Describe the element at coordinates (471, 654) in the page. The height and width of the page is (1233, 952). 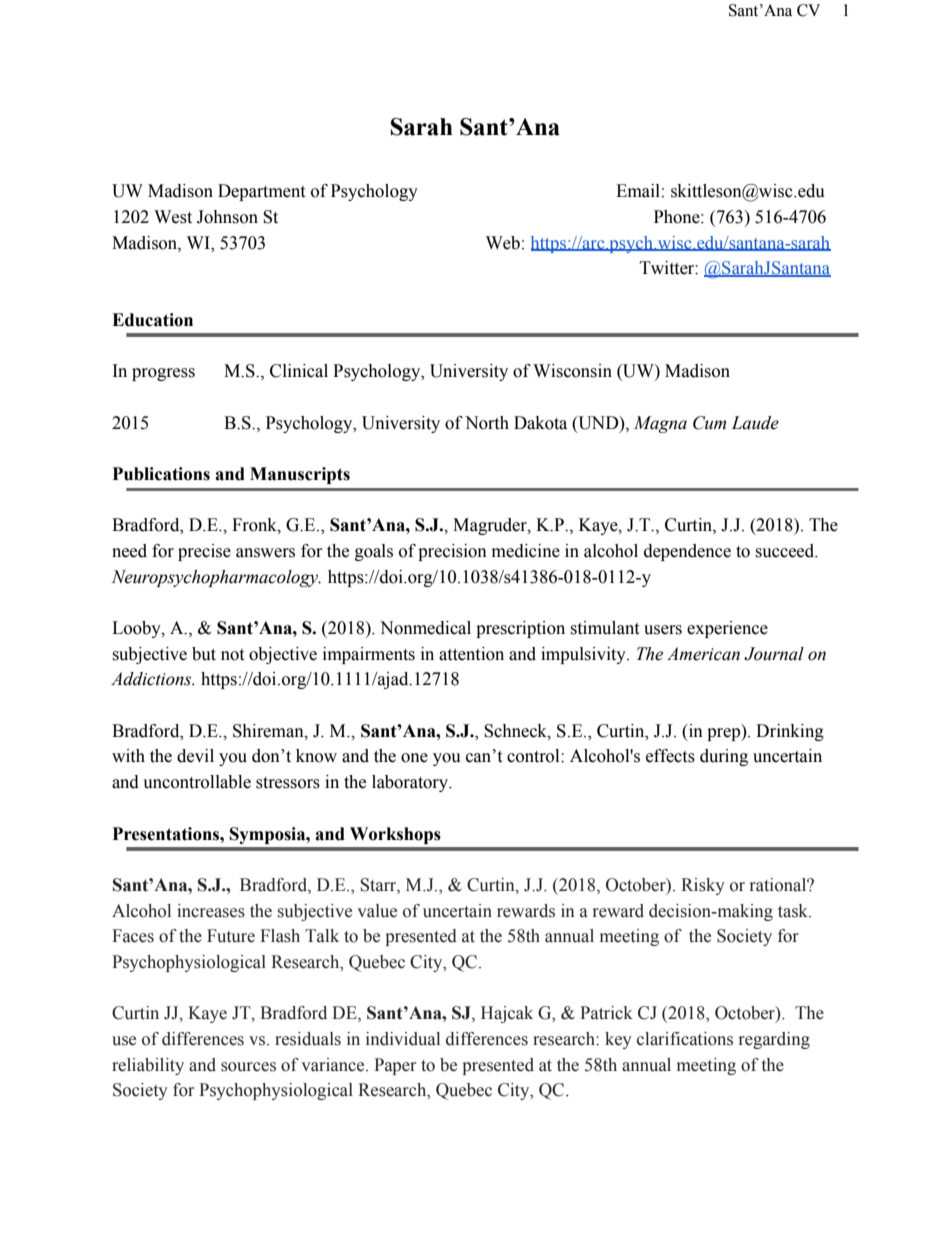
I see `attention` at that location.
